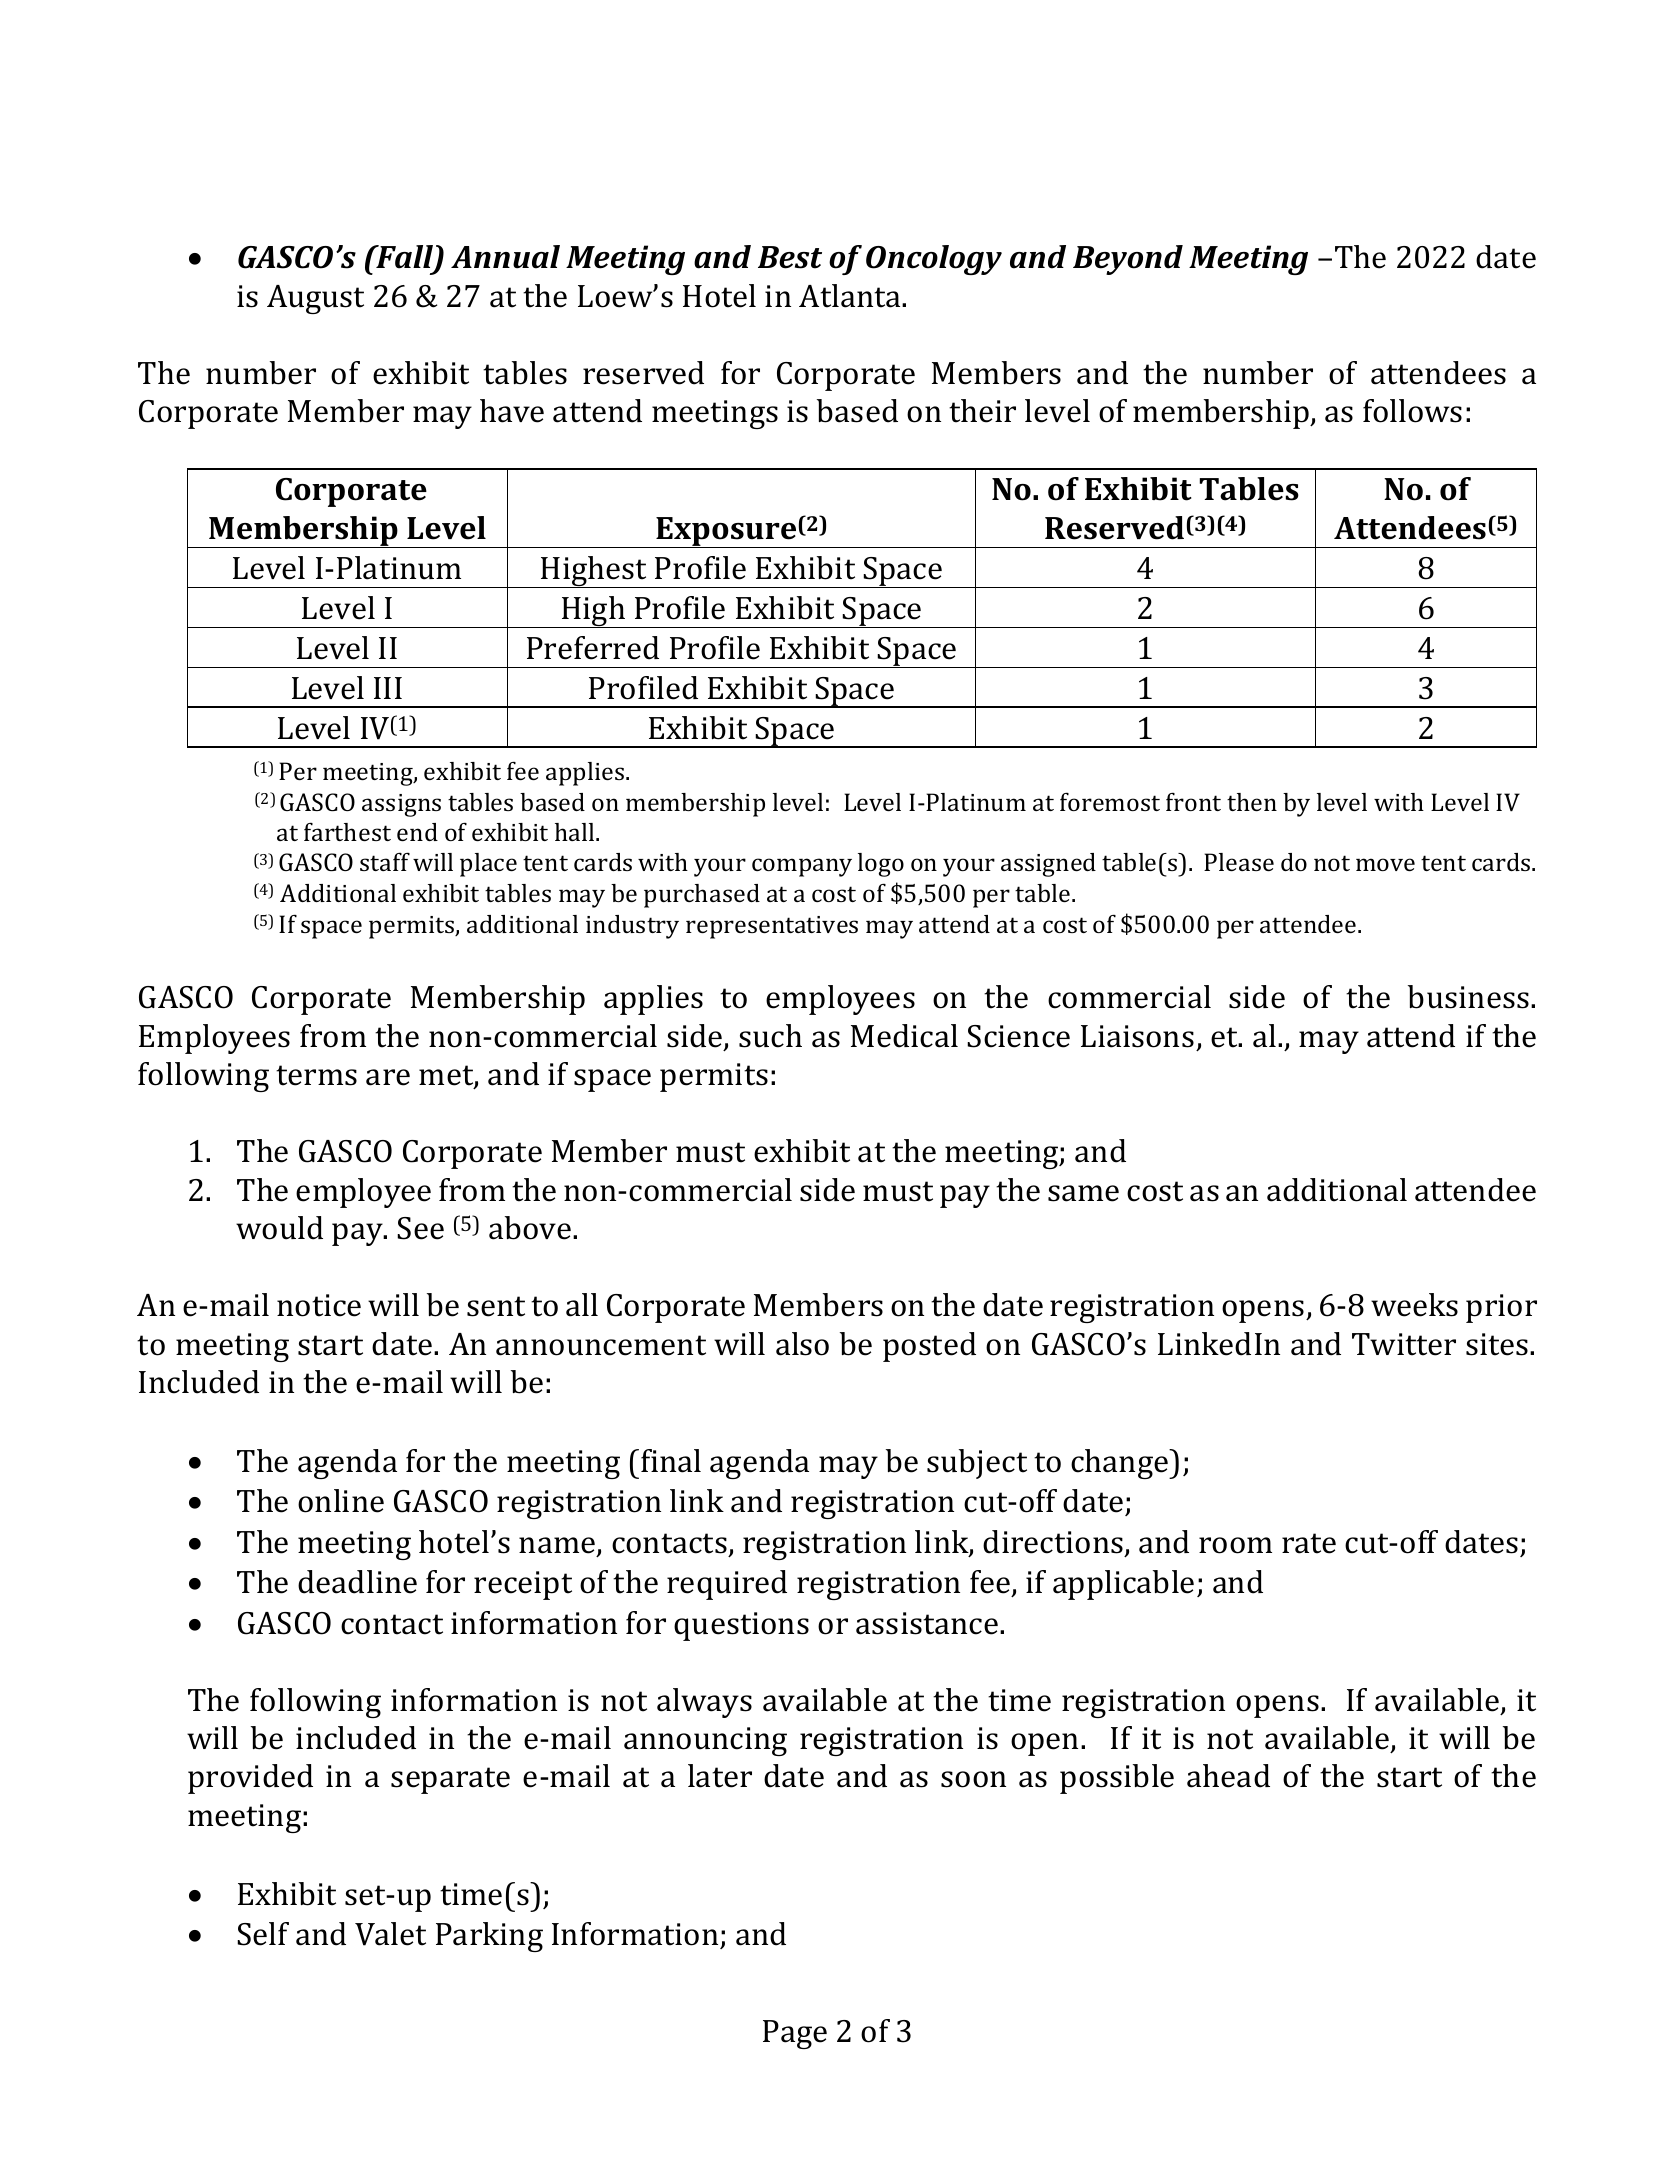 The image size is (1675, 2168). What do you see at coordinates (977, 1464) in the screenshot?
I see `subject` at bounding box center [977, 1464].
